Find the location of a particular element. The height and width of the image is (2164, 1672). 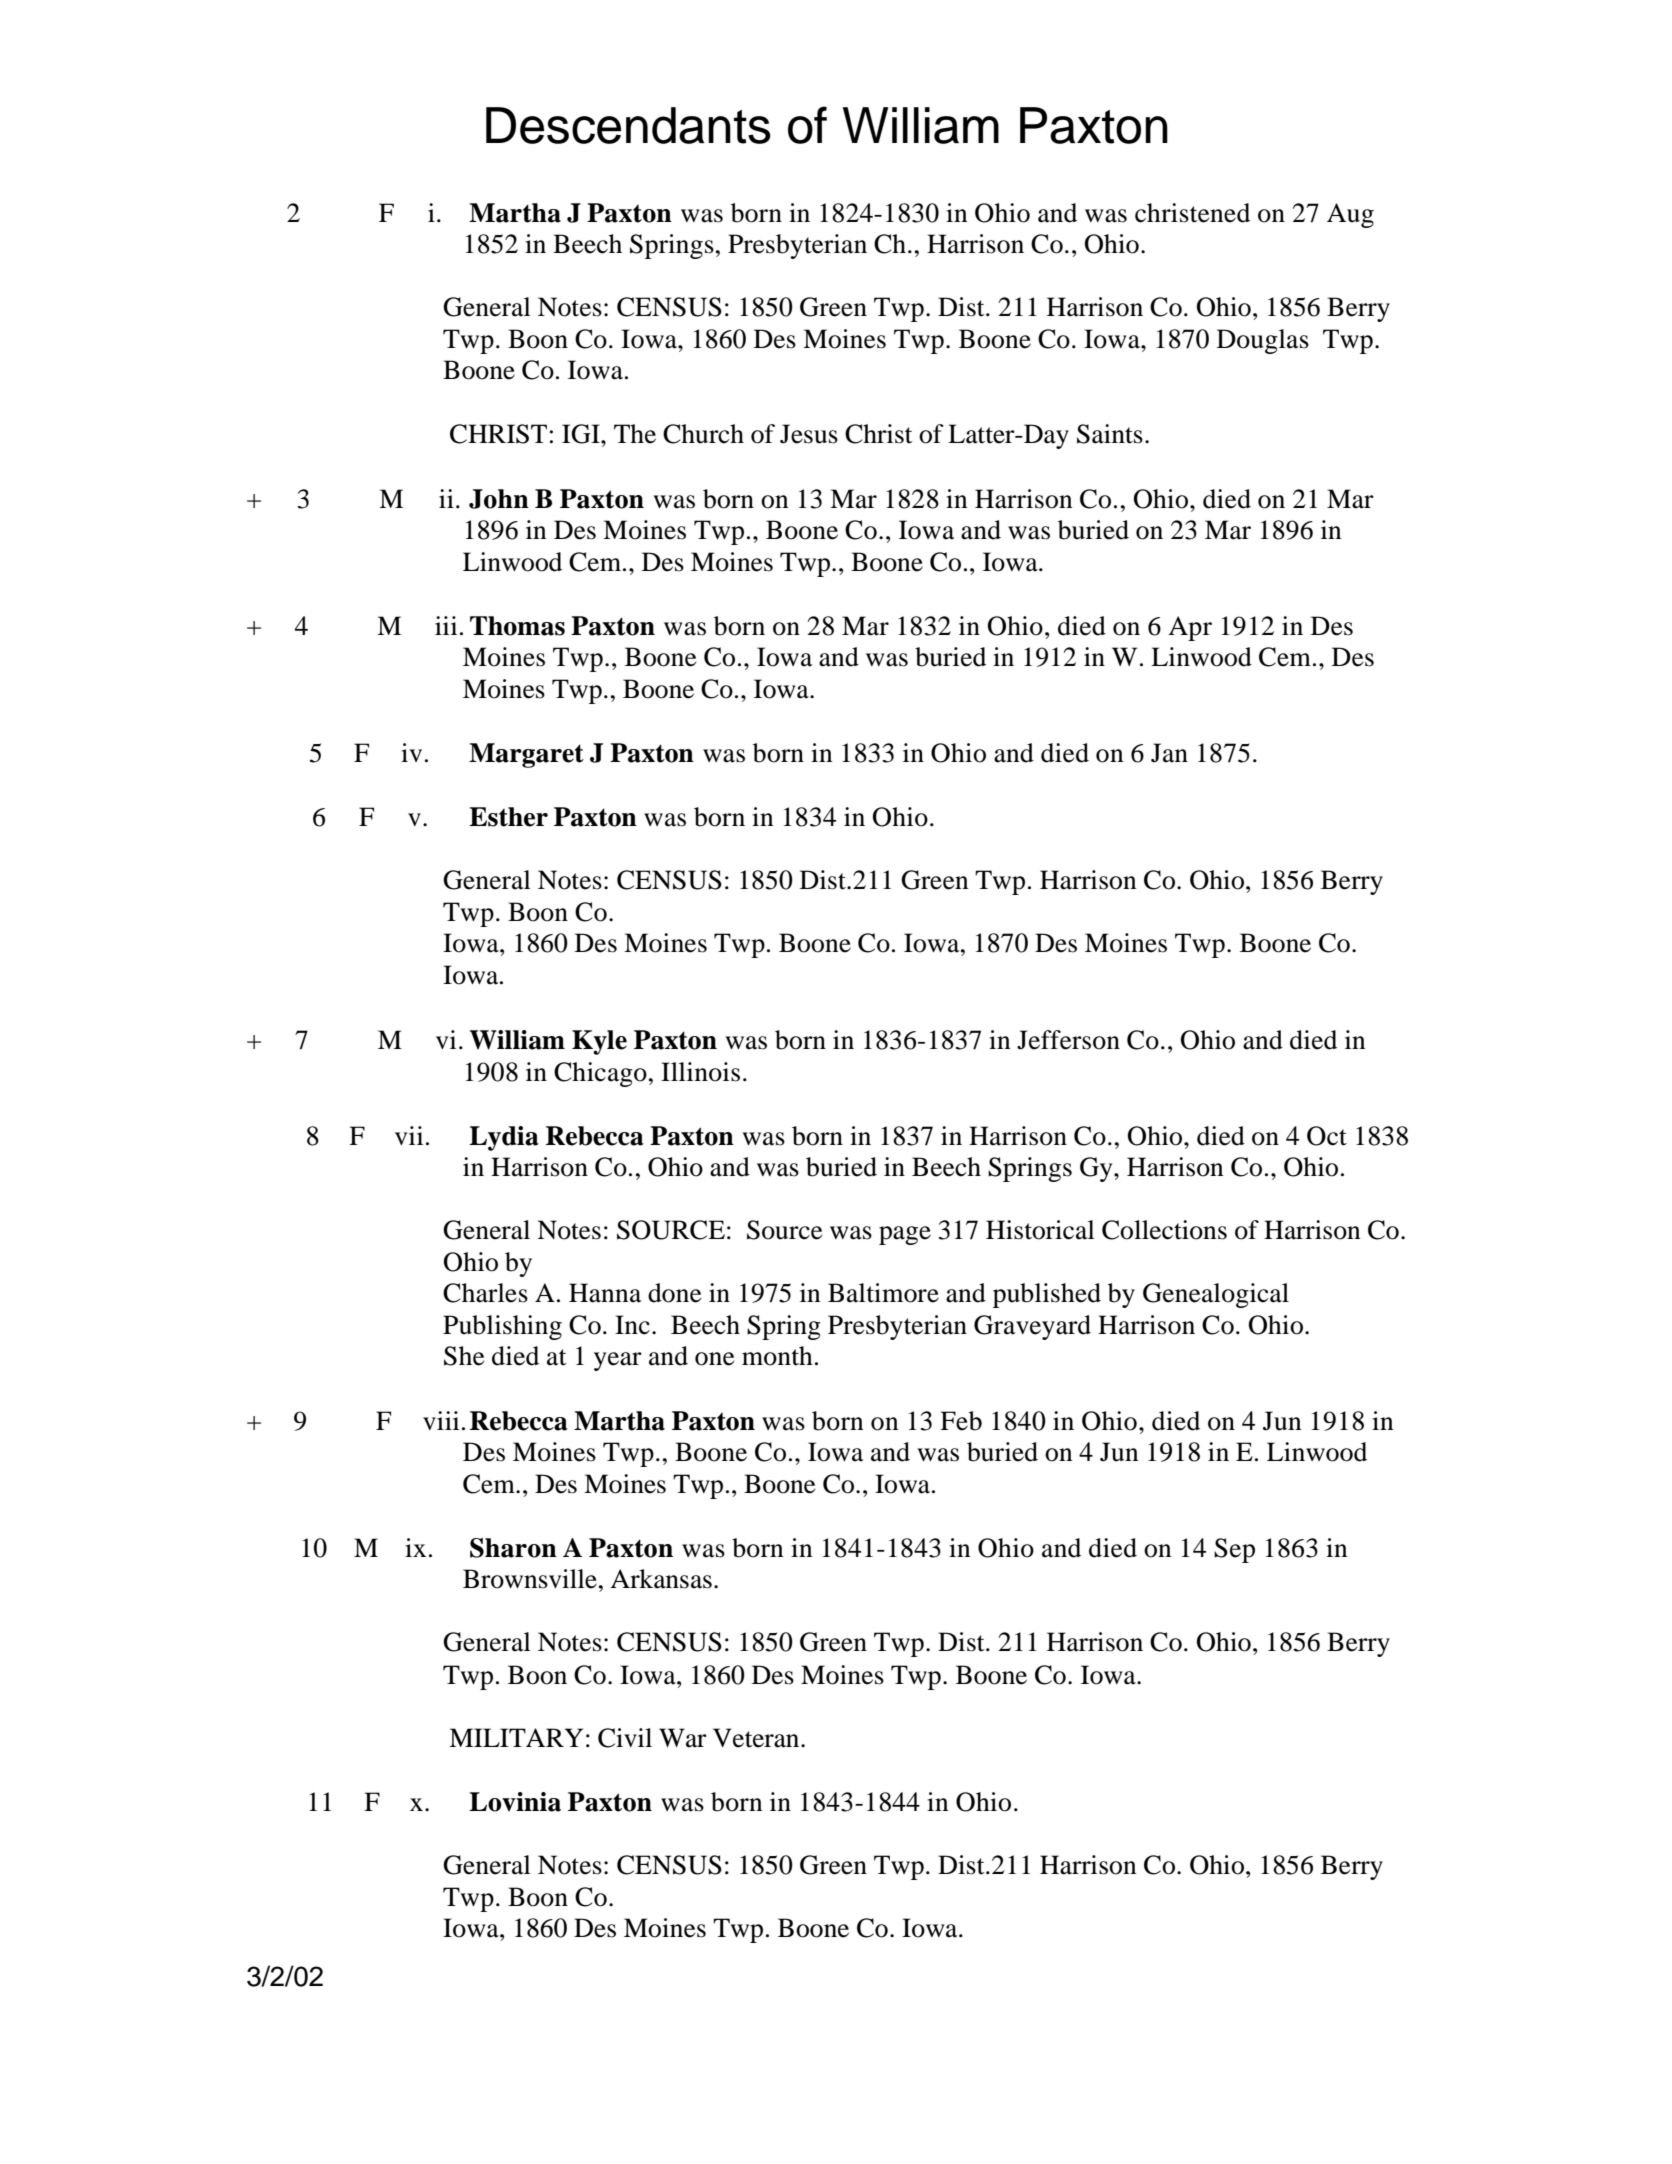

Sep is located at coordinates (1234, 1550).
